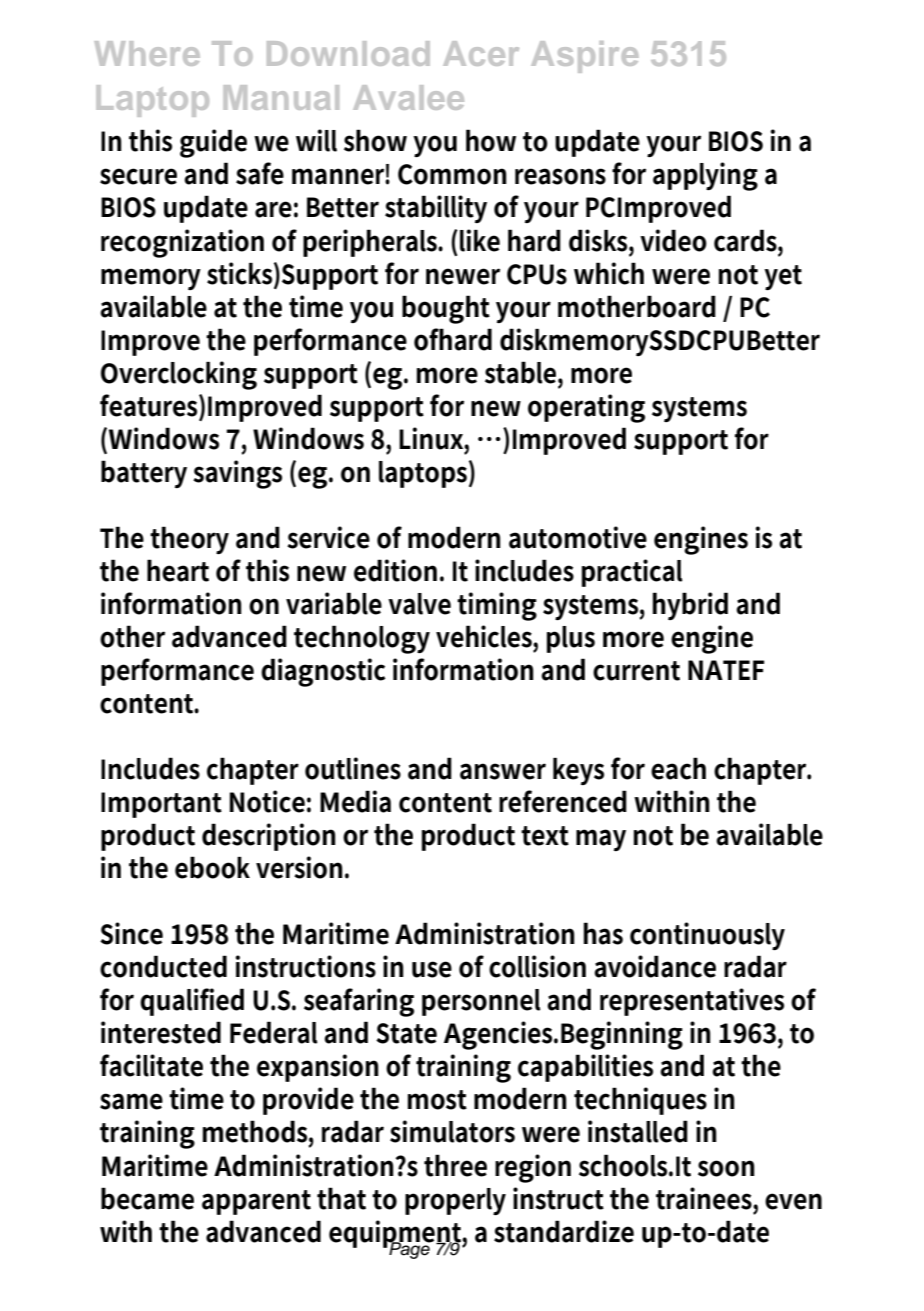 This screenshot has height=1311, width=924. I want to click on Acer, so click(481, 53).
